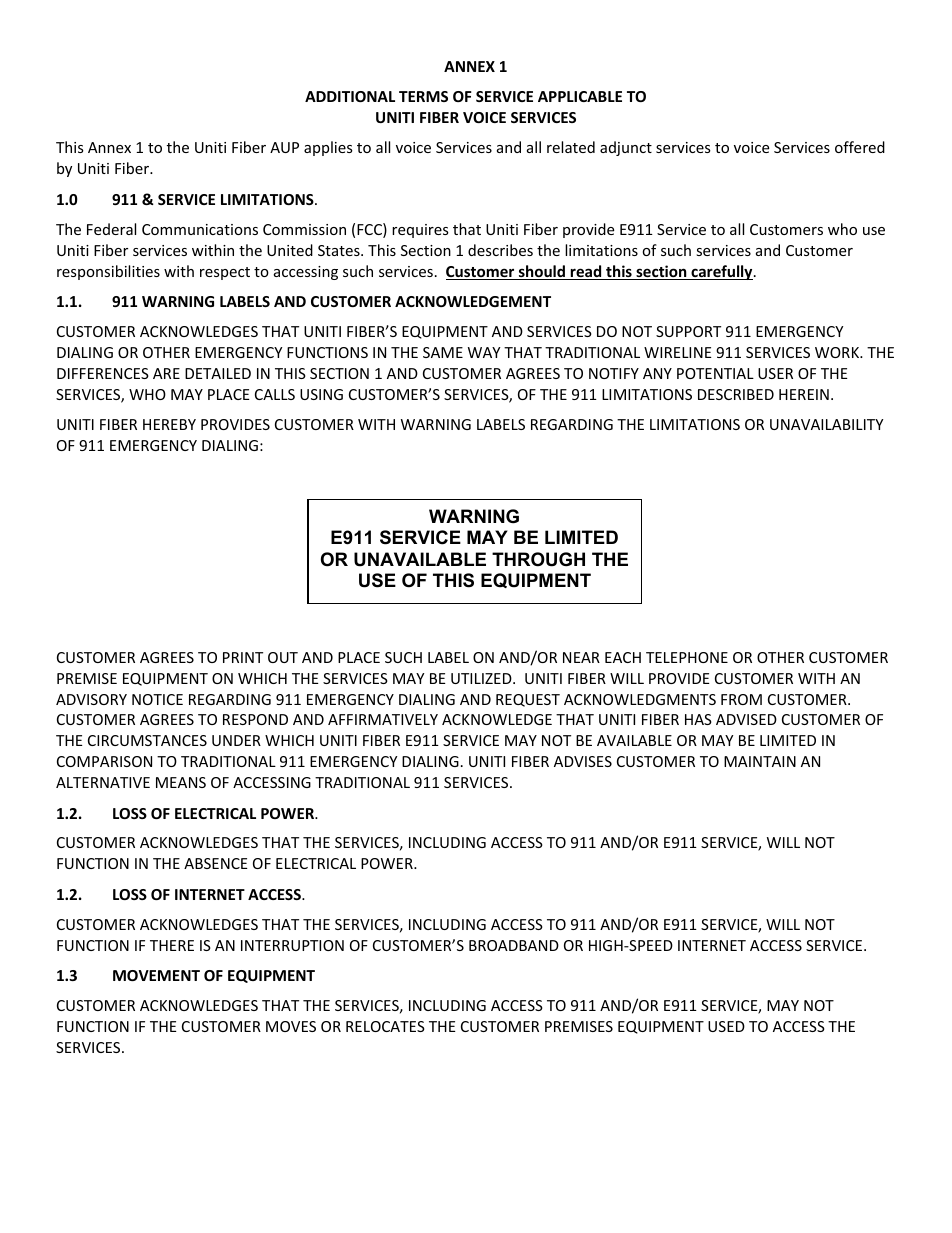 The image size is (952, 1233). I want to click on AUP, so click(284, 147).
